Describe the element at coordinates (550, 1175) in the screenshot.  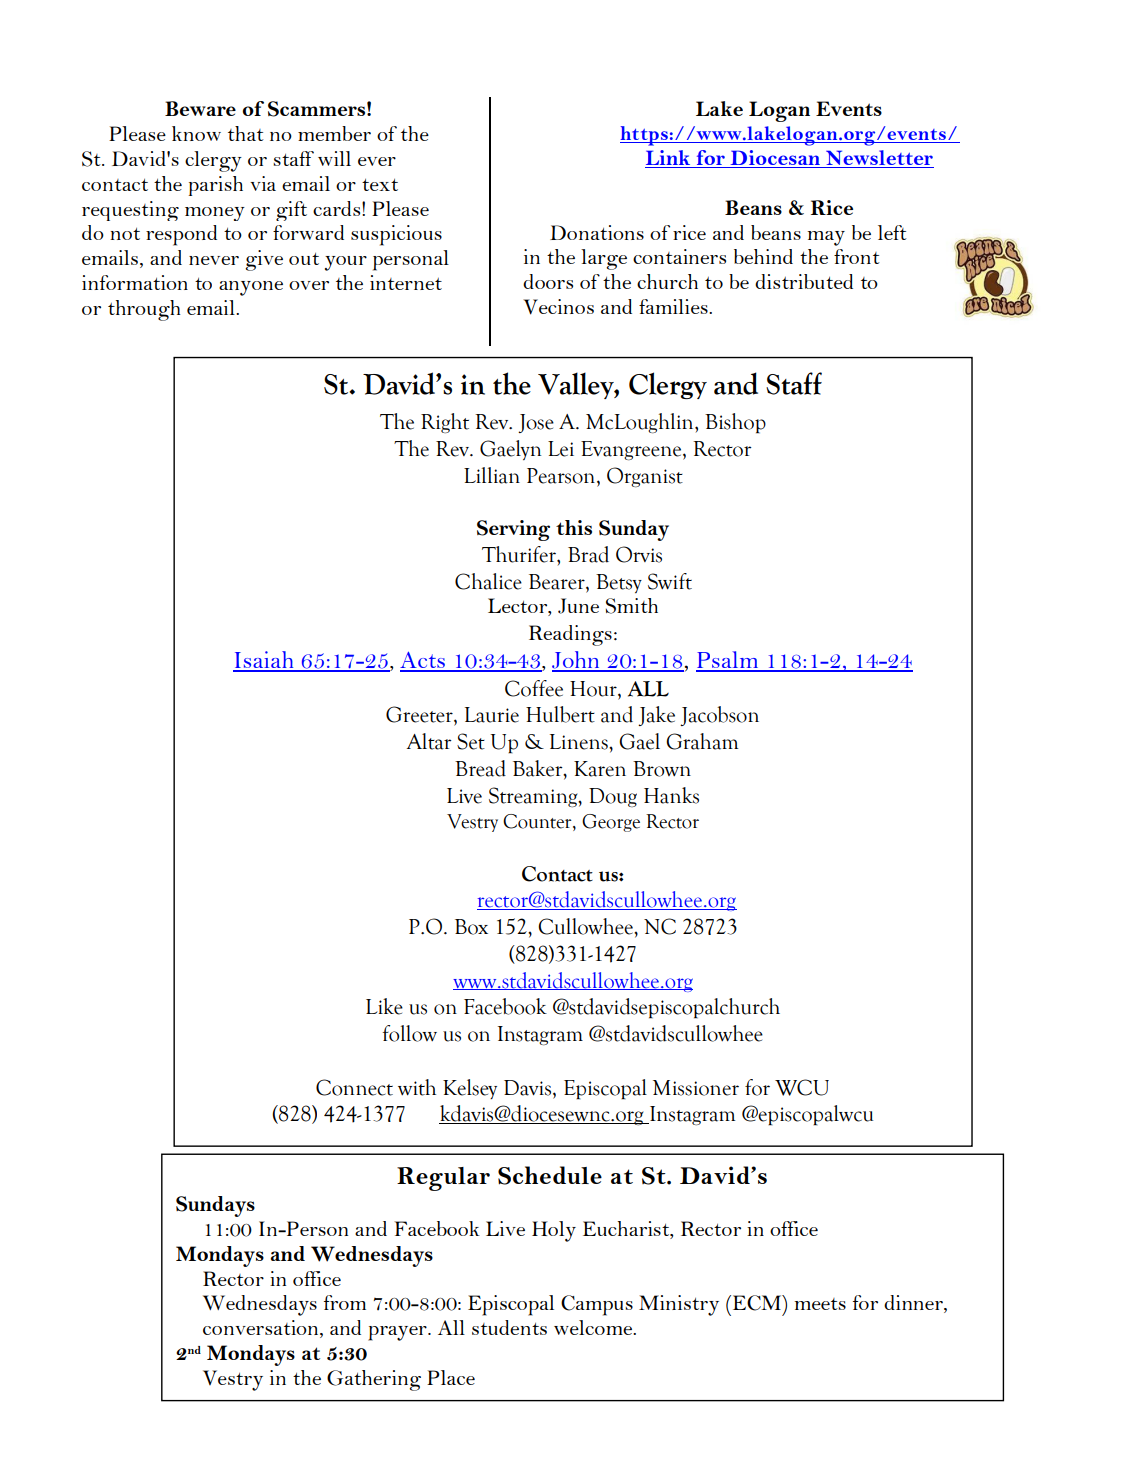
I see `Schedule` at that location.
